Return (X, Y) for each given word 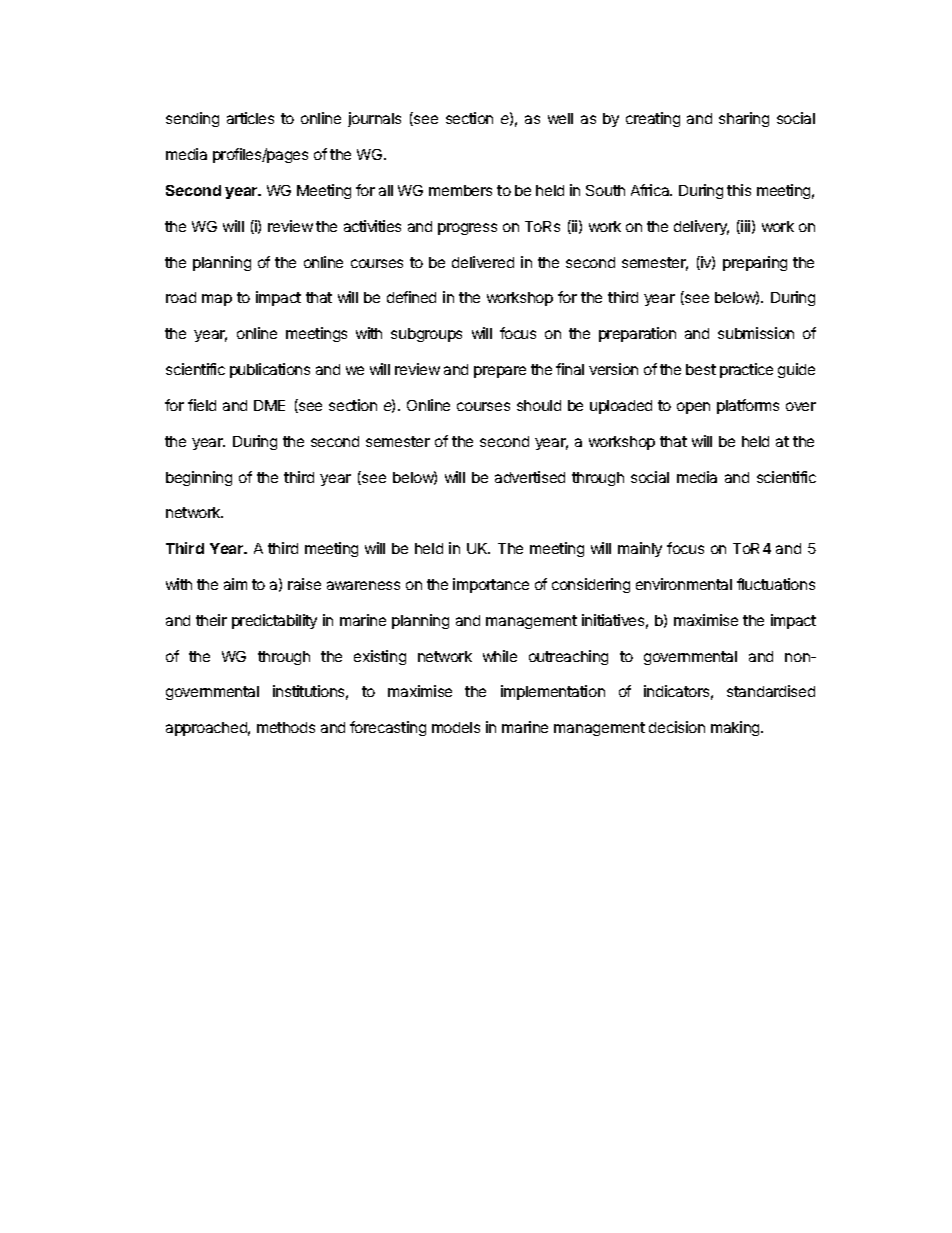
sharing (744, 119)
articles (250, 118)
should (539, 405)
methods (286, 727)
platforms (748, 406)
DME (269, 405)
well (560, 118)
